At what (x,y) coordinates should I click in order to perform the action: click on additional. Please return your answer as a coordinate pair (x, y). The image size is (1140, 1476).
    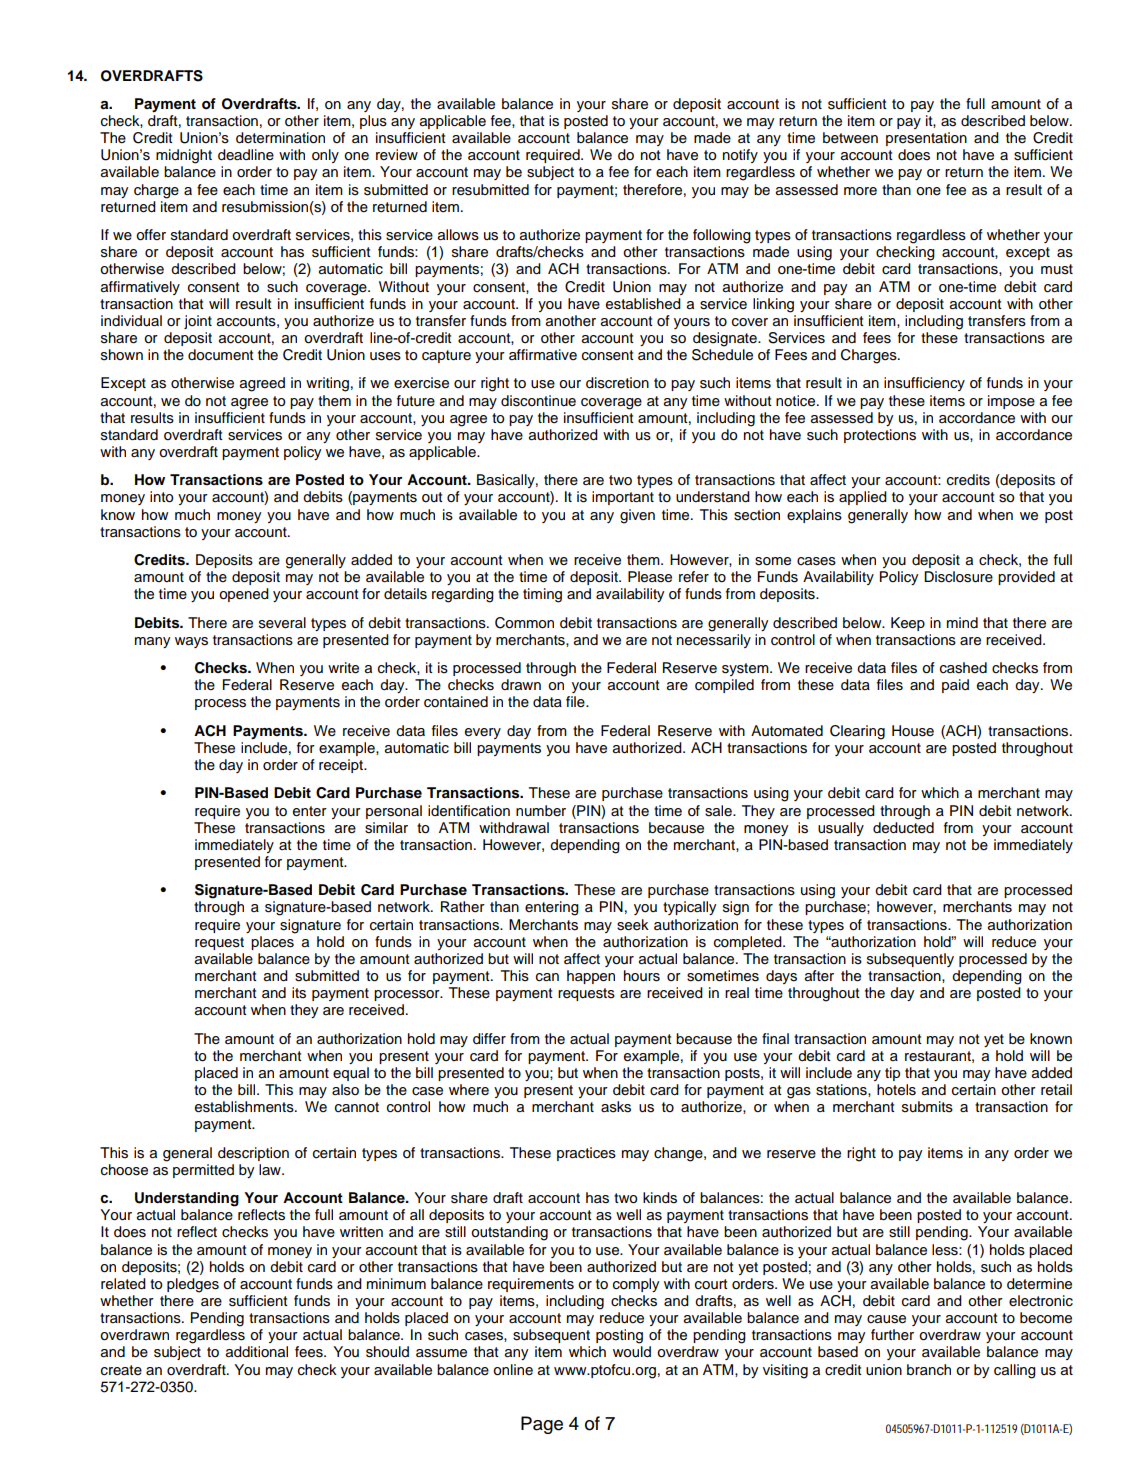
    Looking at the image, I should click on (257, 1352).
